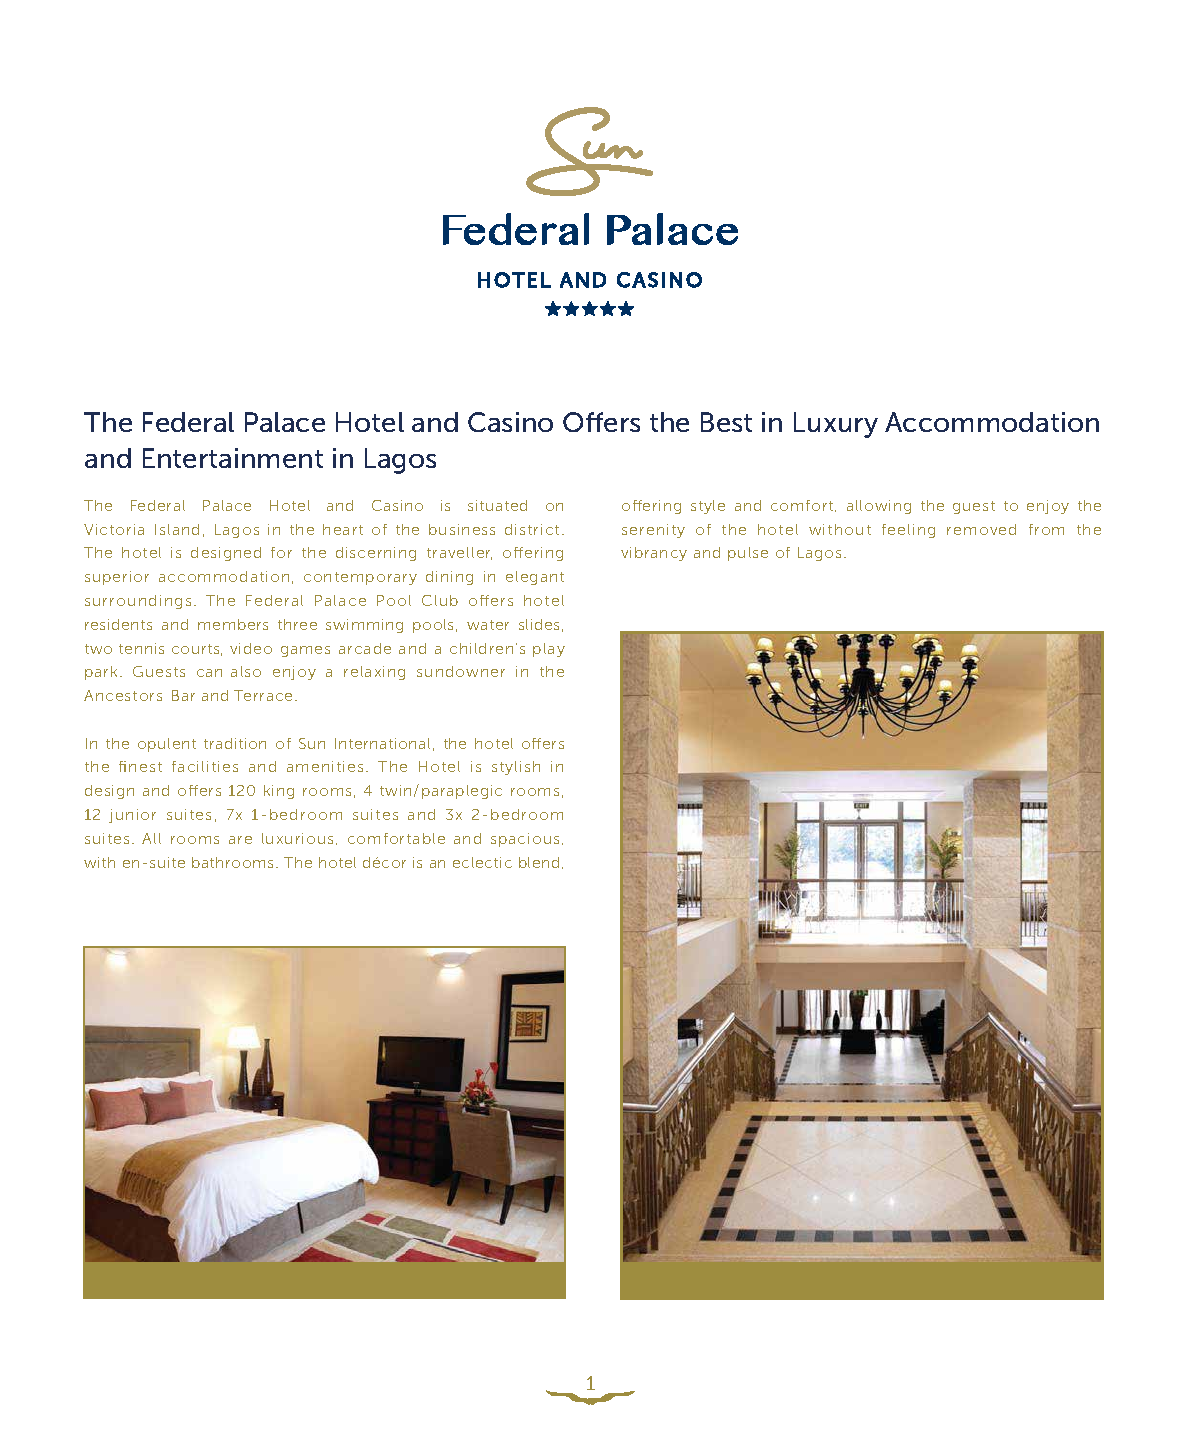 This page has height=1433, width=1181. Describe the element at coordinates (549, 650) in the page. I see `play` at that location.
